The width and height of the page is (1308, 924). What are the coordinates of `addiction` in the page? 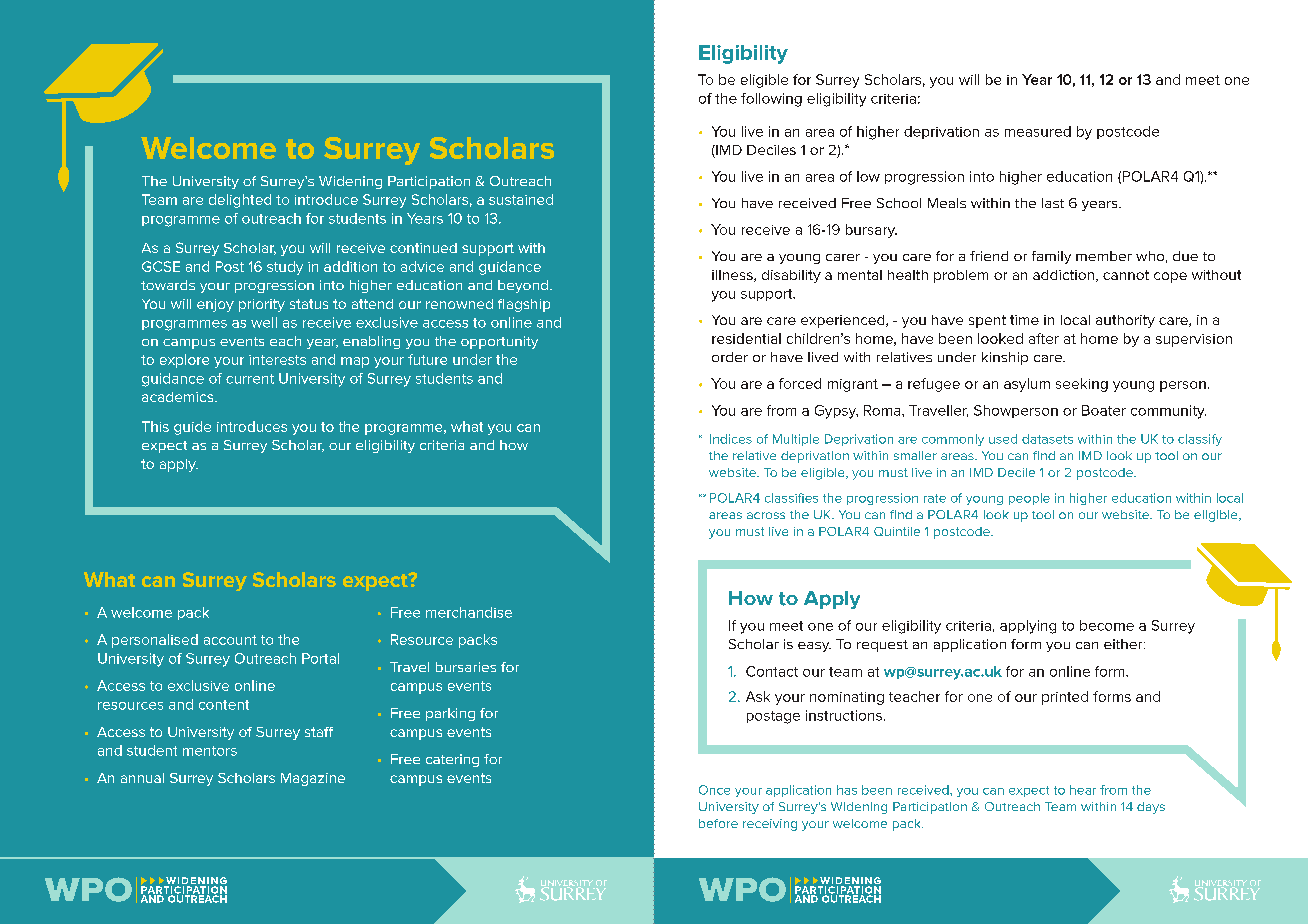 It's located at (1063, 275).
